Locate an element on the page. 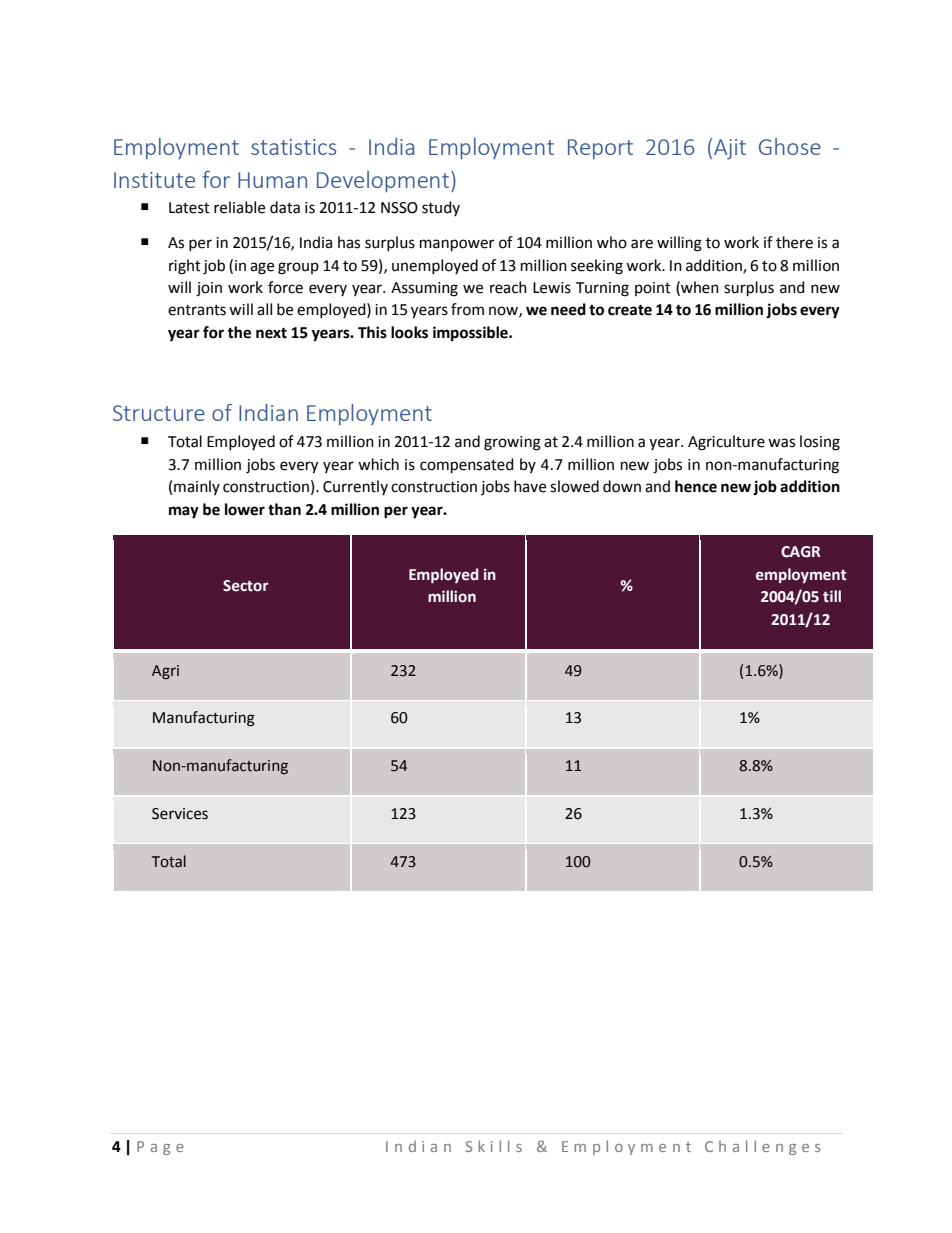 This image has width=952, height=1233. hence is located at coordinates (696, 486).
